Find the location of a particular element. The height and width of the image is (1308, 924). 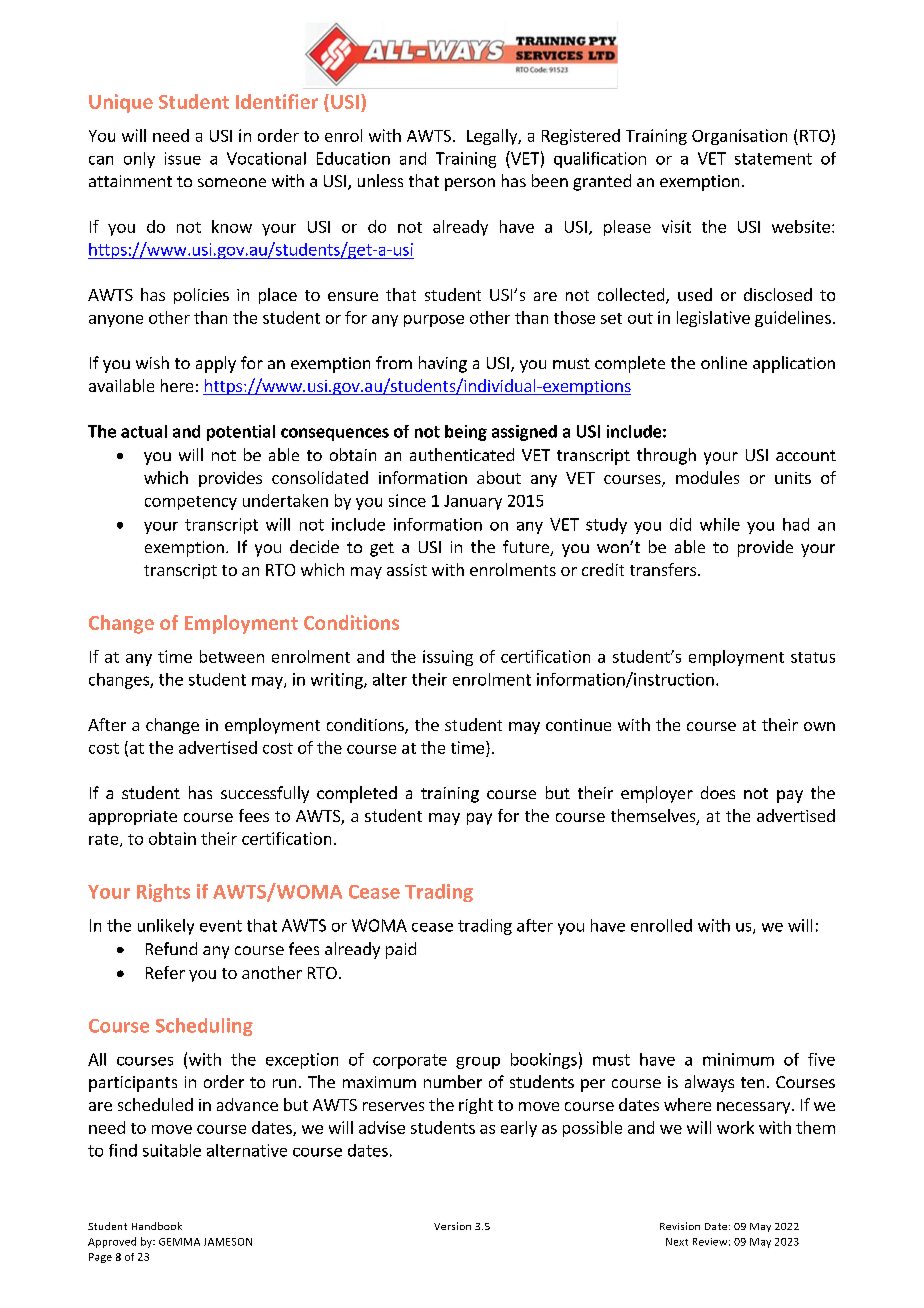

Organisation is located at coordinates (739, 137).
